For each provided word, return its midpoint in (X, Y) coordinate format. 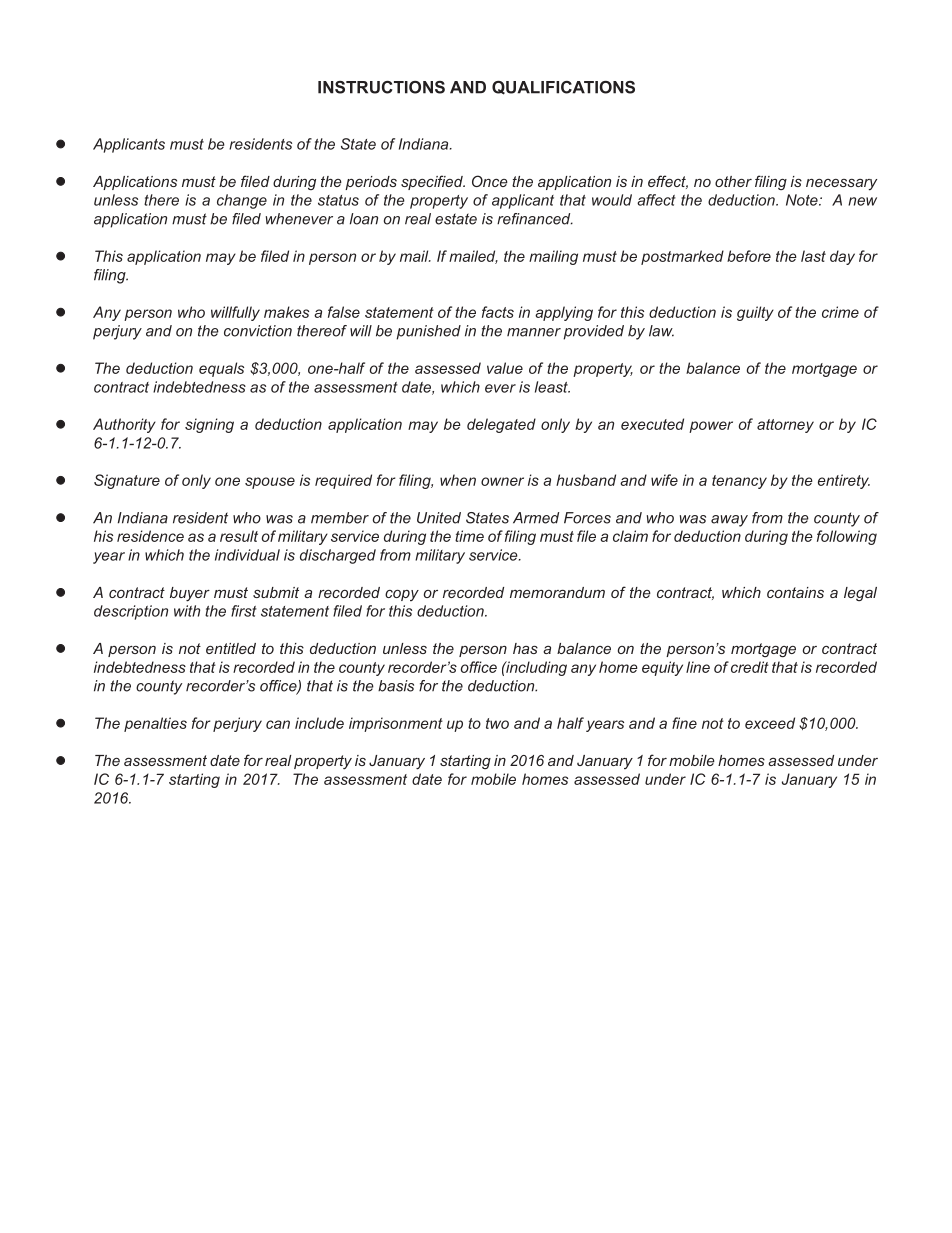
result (239, 536)
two (497, 723)
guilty (755, 313)
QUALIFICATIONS (563, 88)
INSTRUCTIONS (381, 87)
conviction (258, 331)
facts (498, 312)
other (733, 181)
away (729, 521)
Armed (536, 518)
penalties (155, 724)
